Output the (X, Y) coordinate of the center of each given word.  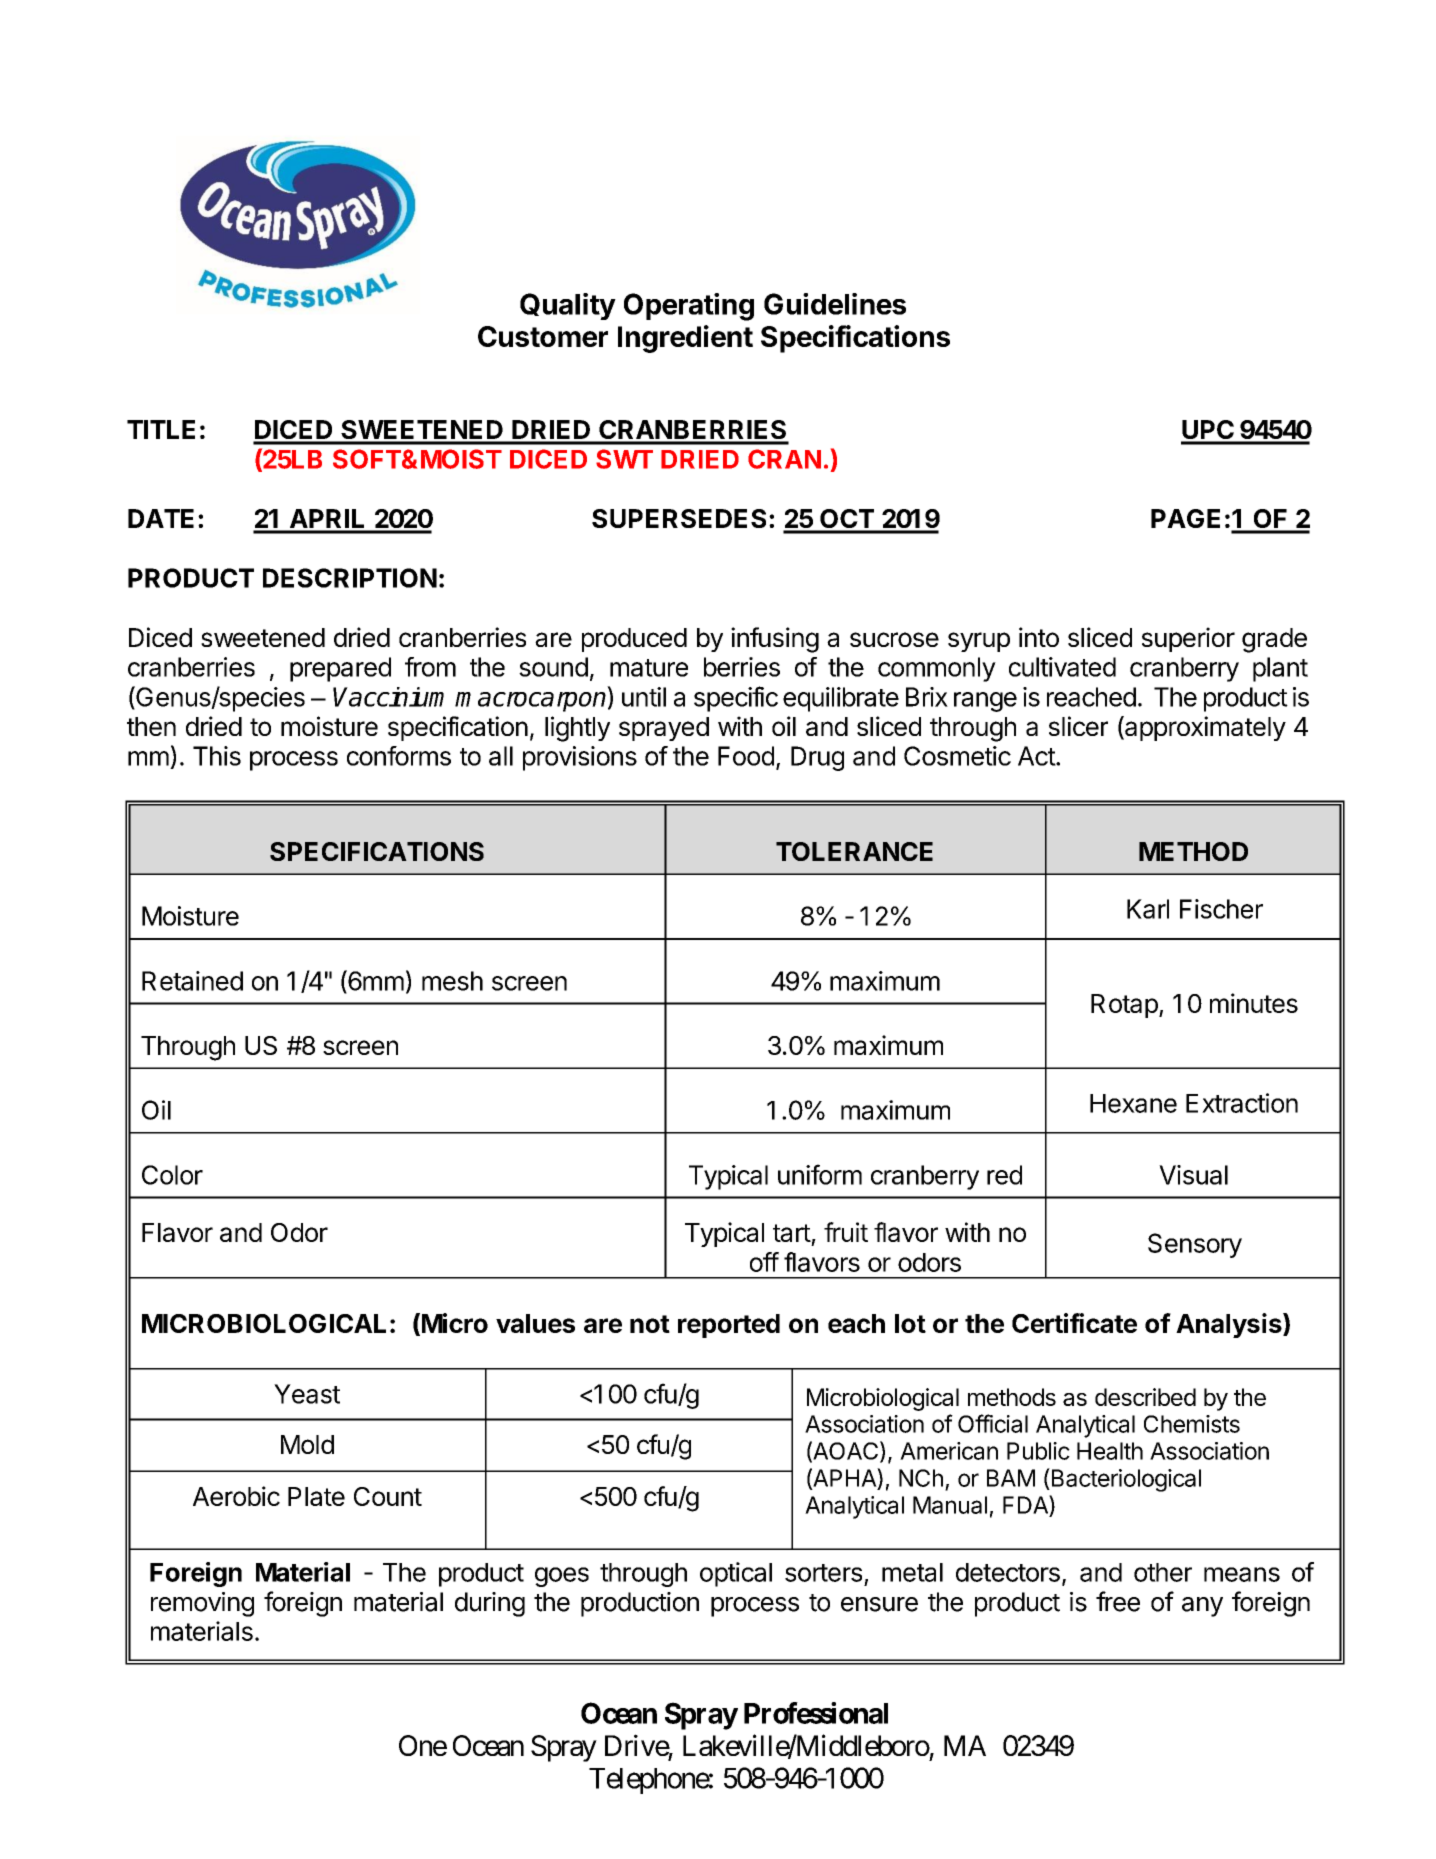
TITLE (161, 429)
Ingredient (685, 339)
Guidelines (835, 304)
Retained (192, 981)
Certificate (1074, 1323)
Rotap (1124, 1006)
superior (1188, 639)
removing (202, 1604)
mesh (452, 981)
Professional (816, 1713)
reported (729, 1326)
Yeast (307, 1394)
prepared (340, 669)
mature (649, 668)
